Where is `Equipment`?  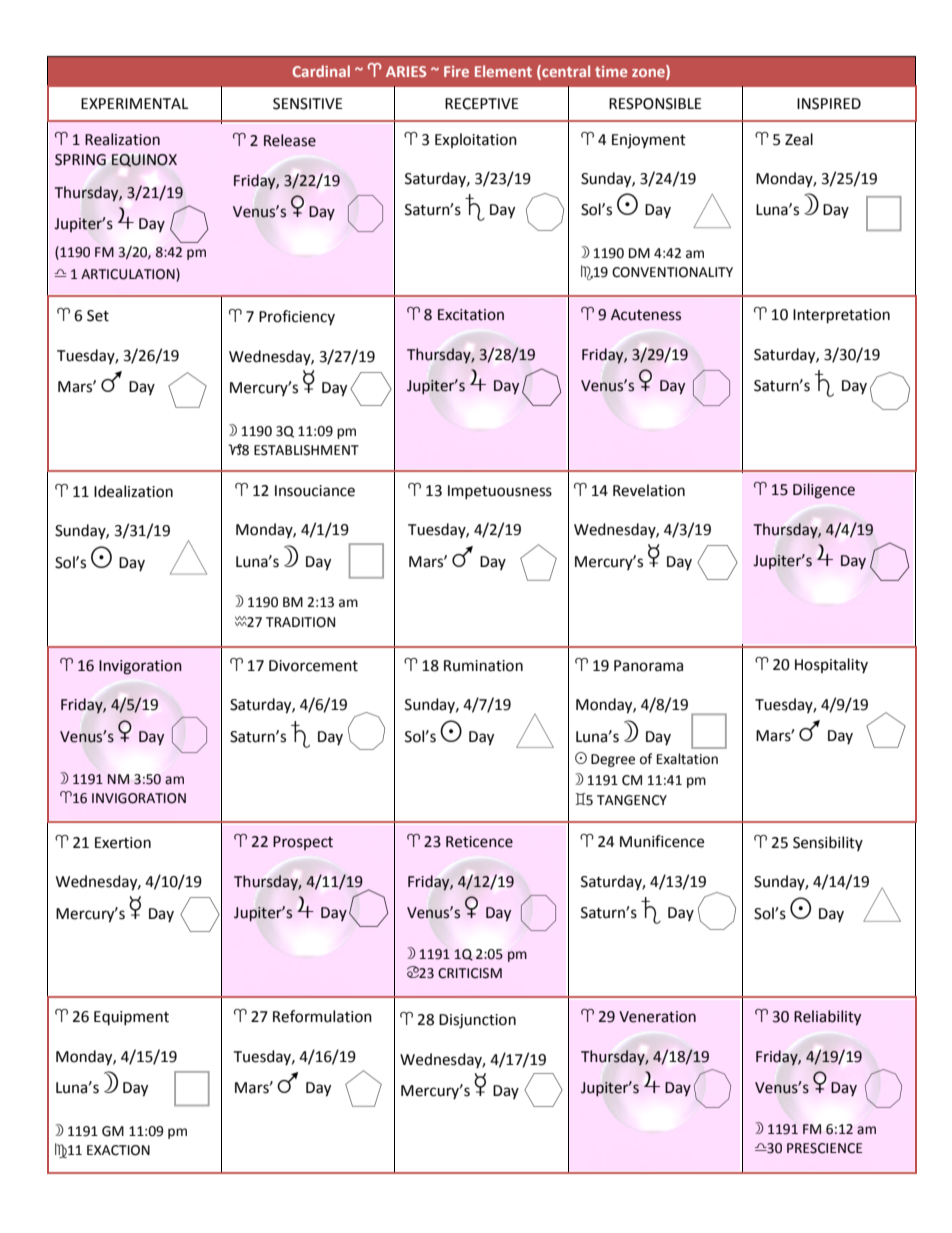 Equipment is located at coordinates (131, 1018).
